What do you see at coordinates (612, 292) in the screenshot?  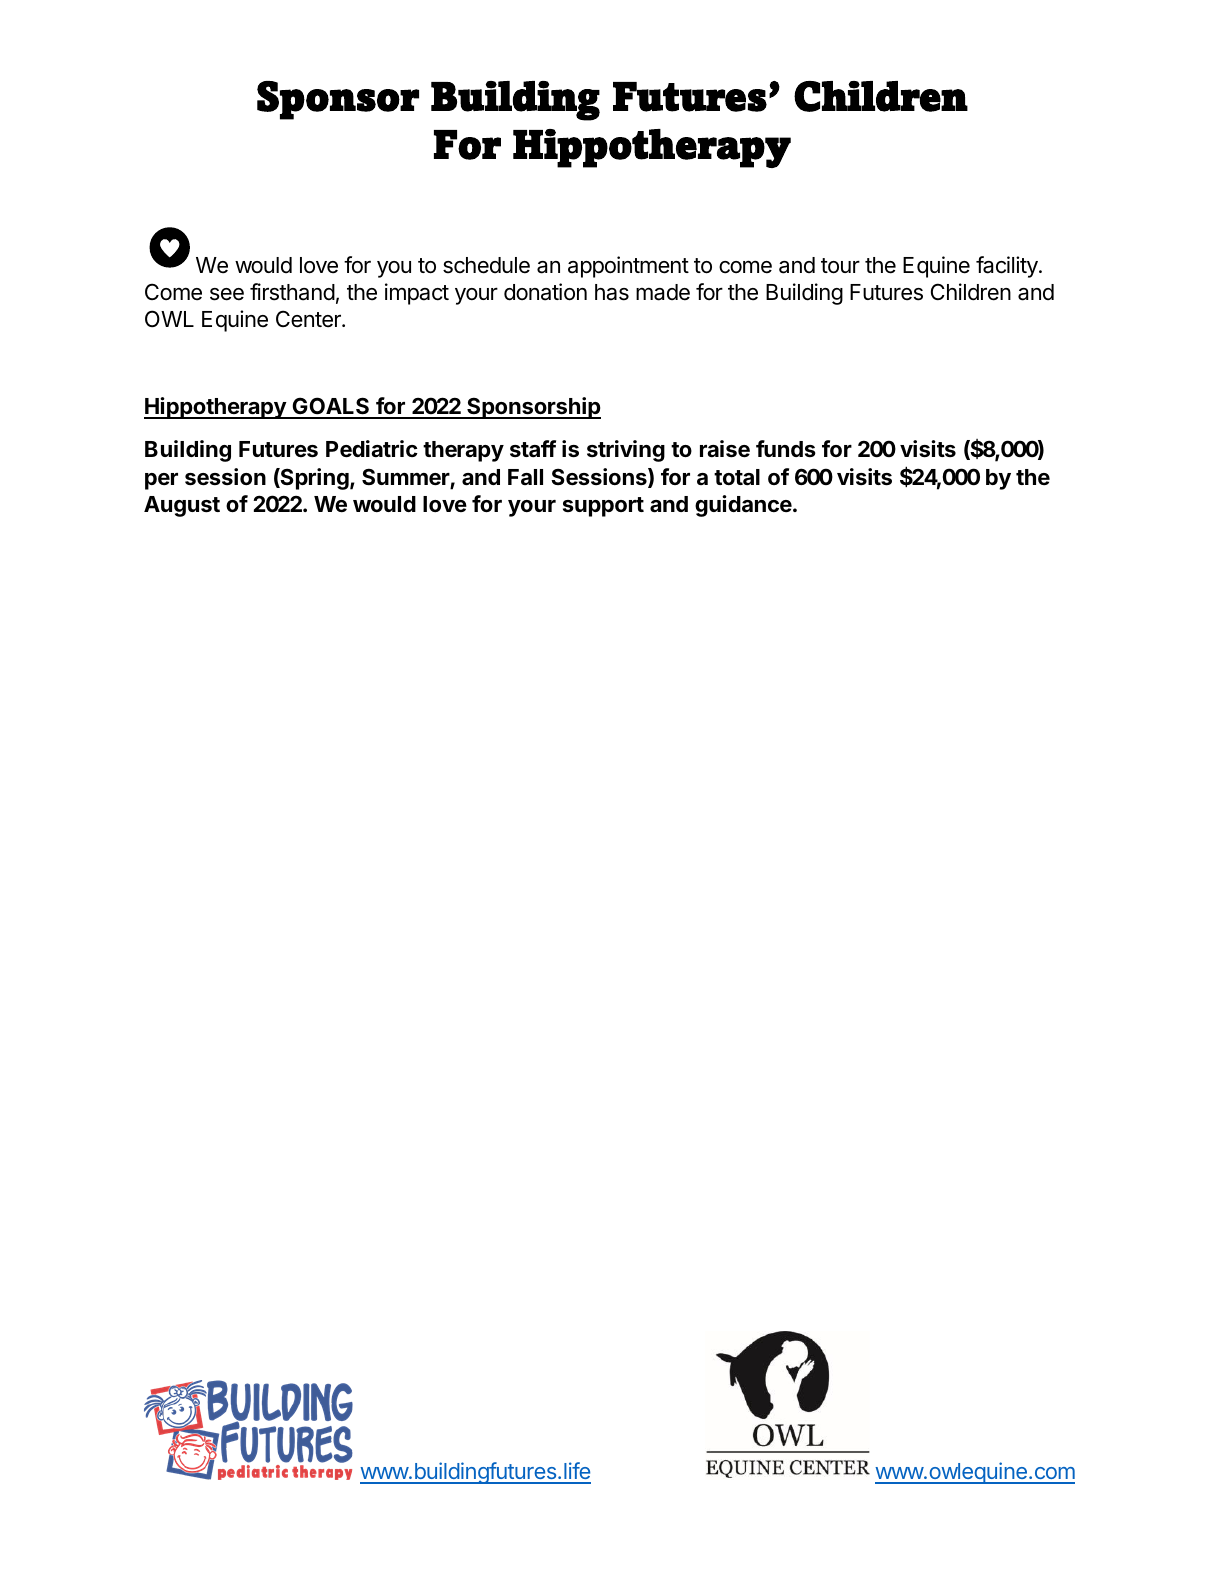 I see `has` at bounding box center [612, 292].
